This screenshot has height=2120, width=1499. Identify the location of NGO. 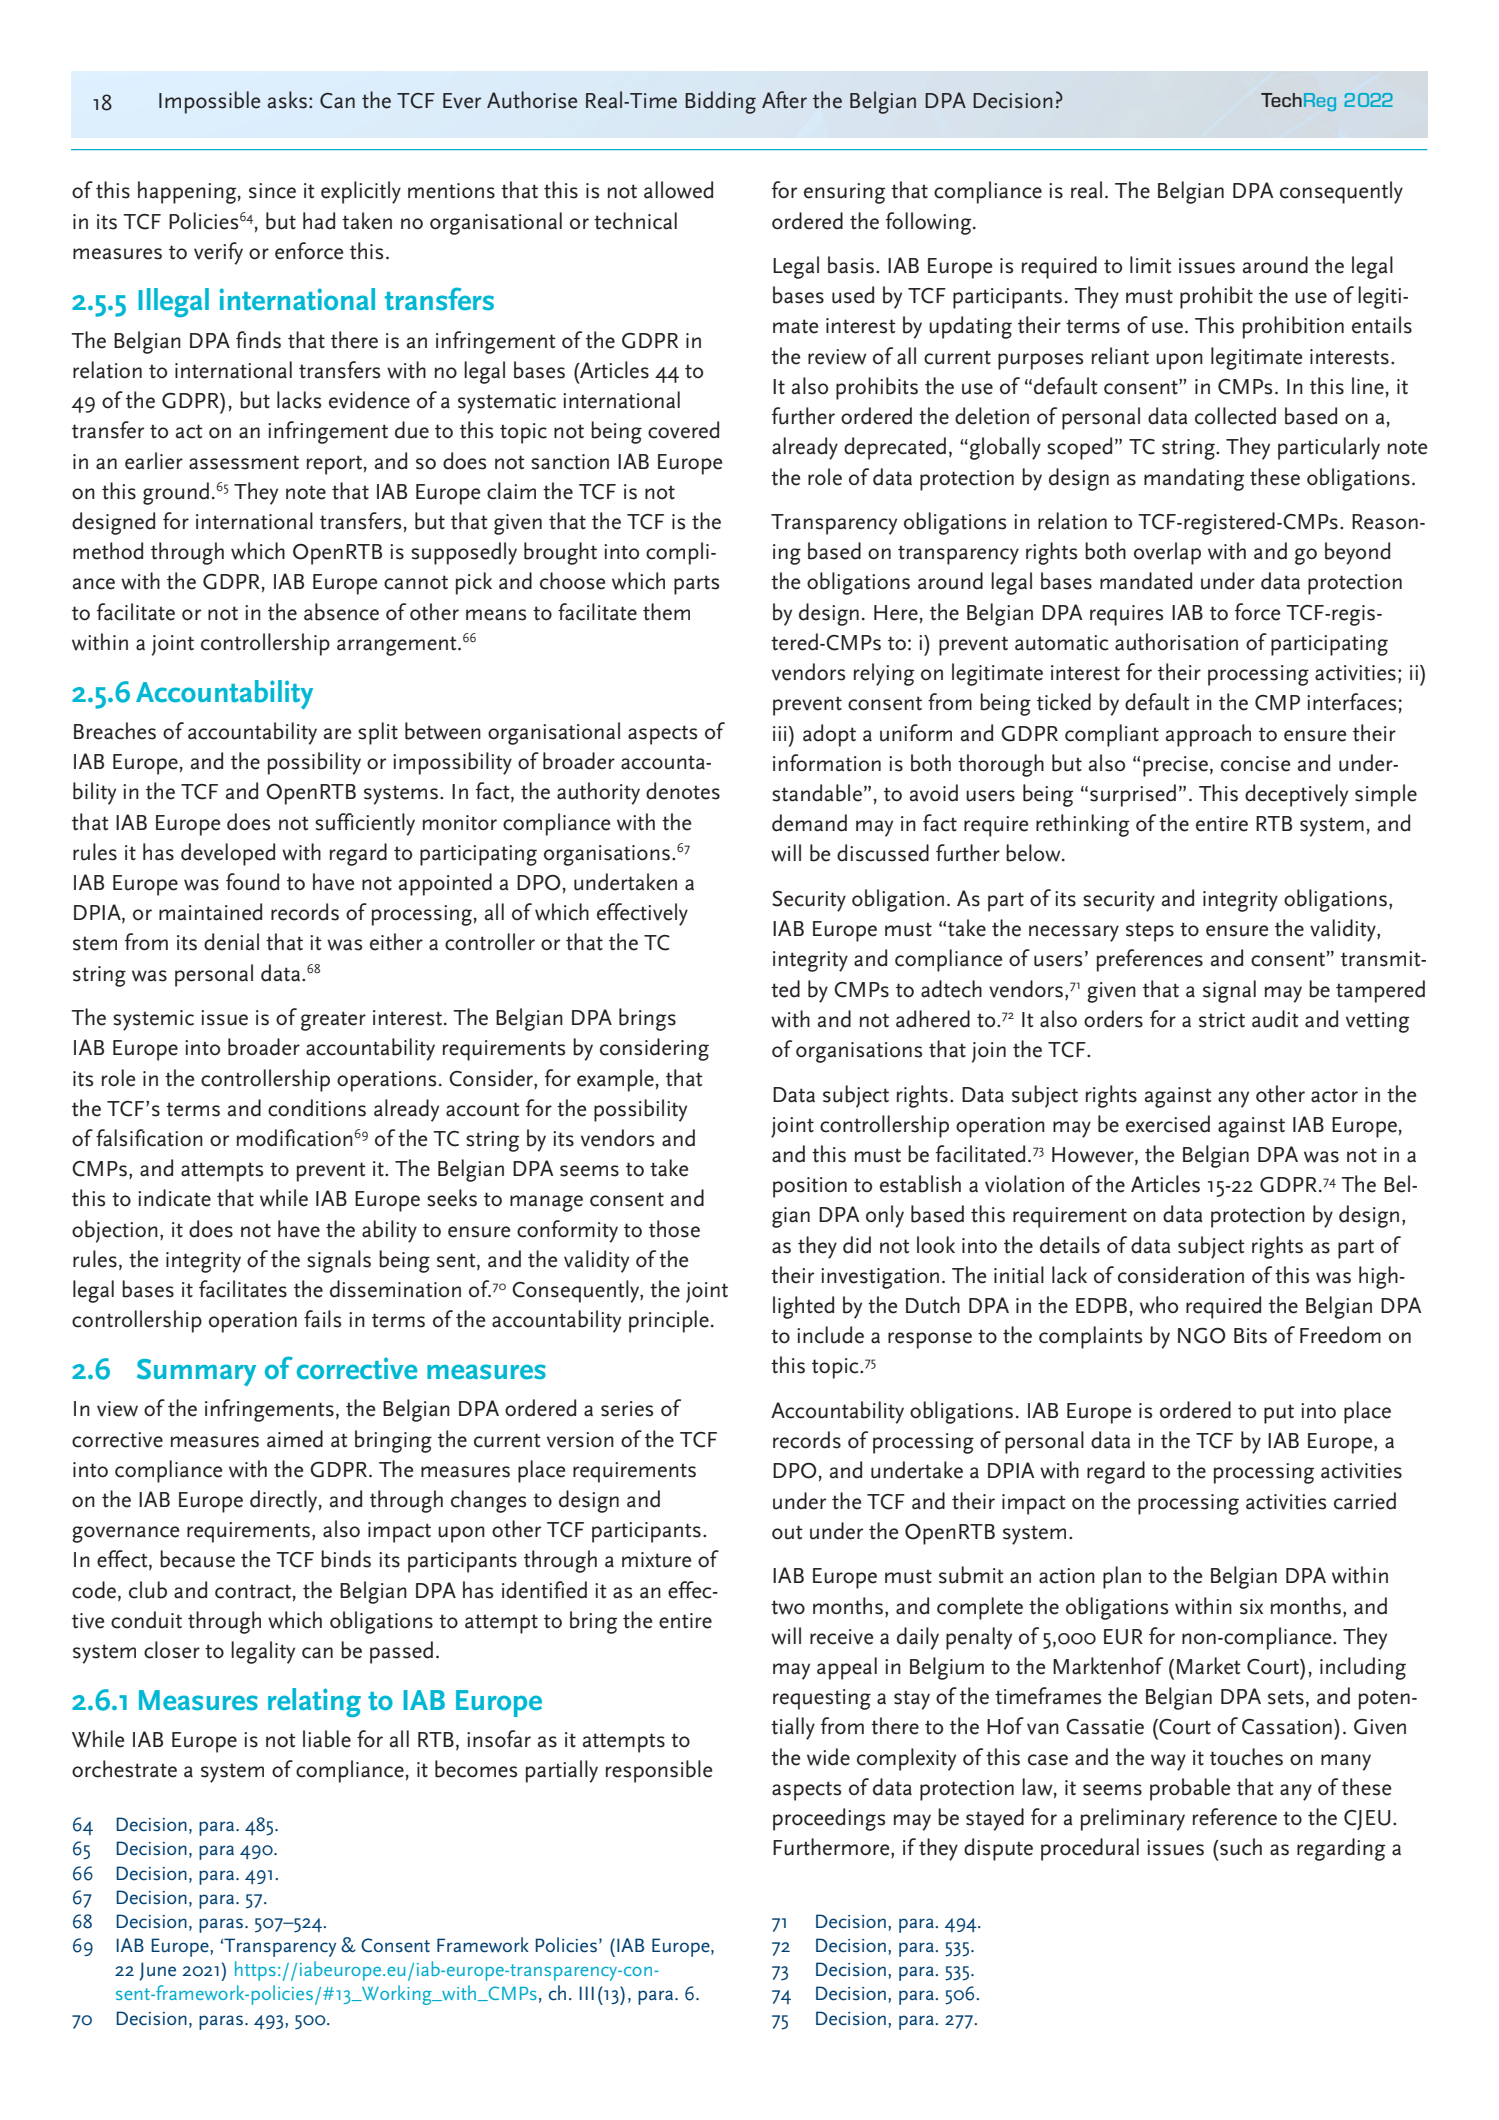
(1202, 1335).
